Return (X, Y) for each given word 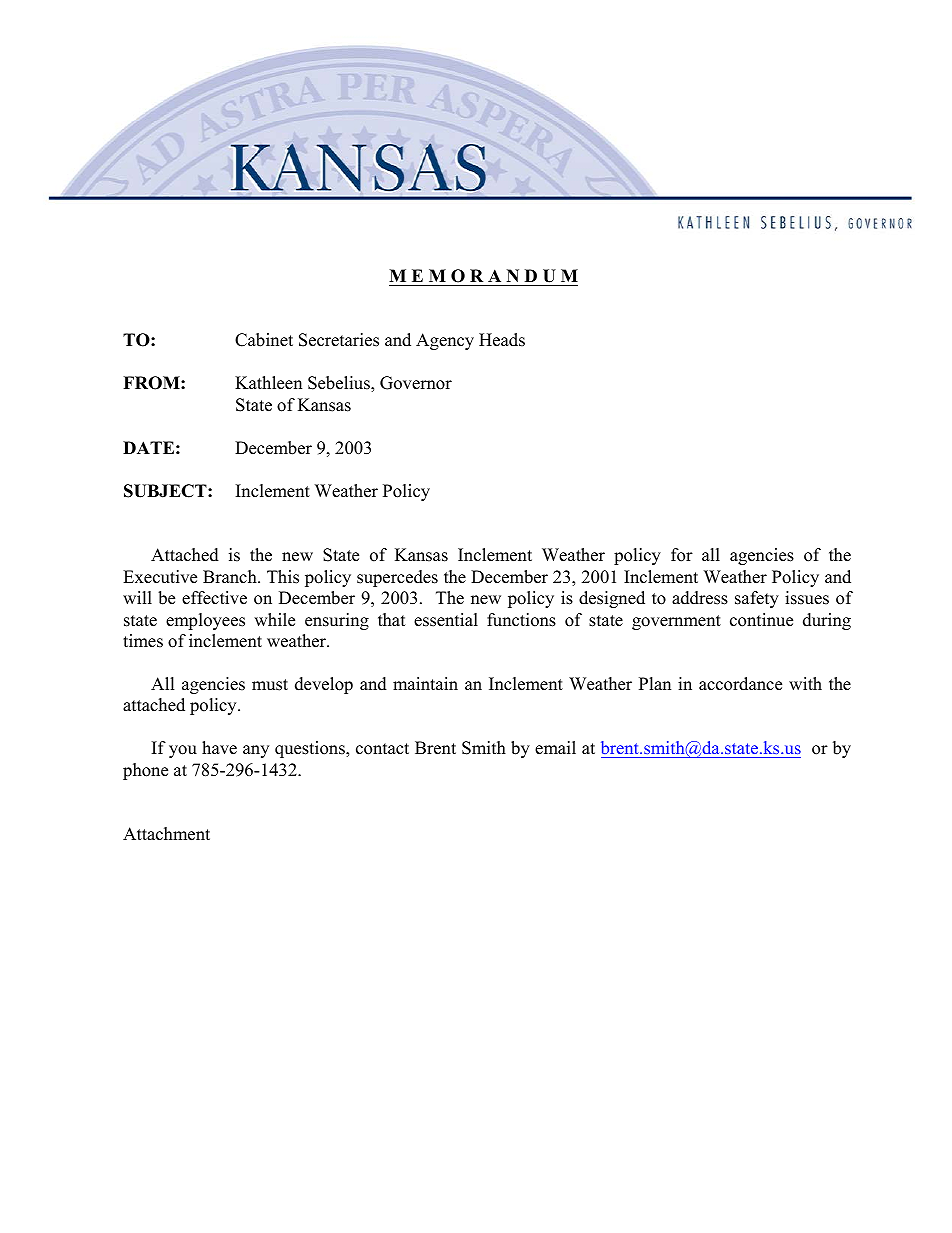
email (555, 748)
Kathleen (268, 383)
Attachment (166, 834)
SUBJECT (166, 491)
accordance (740, 684)
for (682, 555)
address (700, 598)
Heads (502, 340)
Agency (445, 341)
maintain (425, 683)
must (270, 685)
